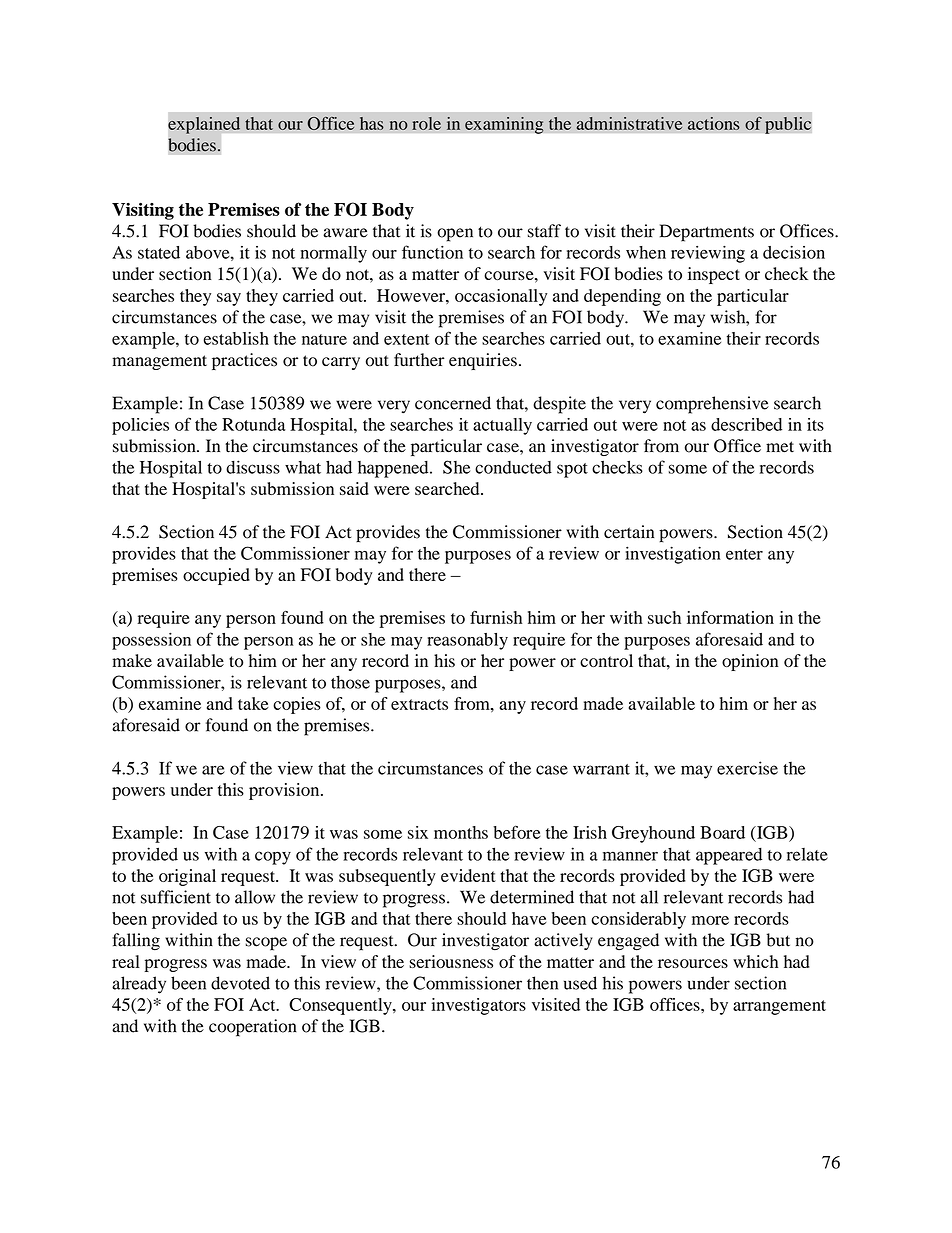  What do you see at coordinates (747, 768) in the screenshot?
I see `exercise` at bounding box center [747, 768].
